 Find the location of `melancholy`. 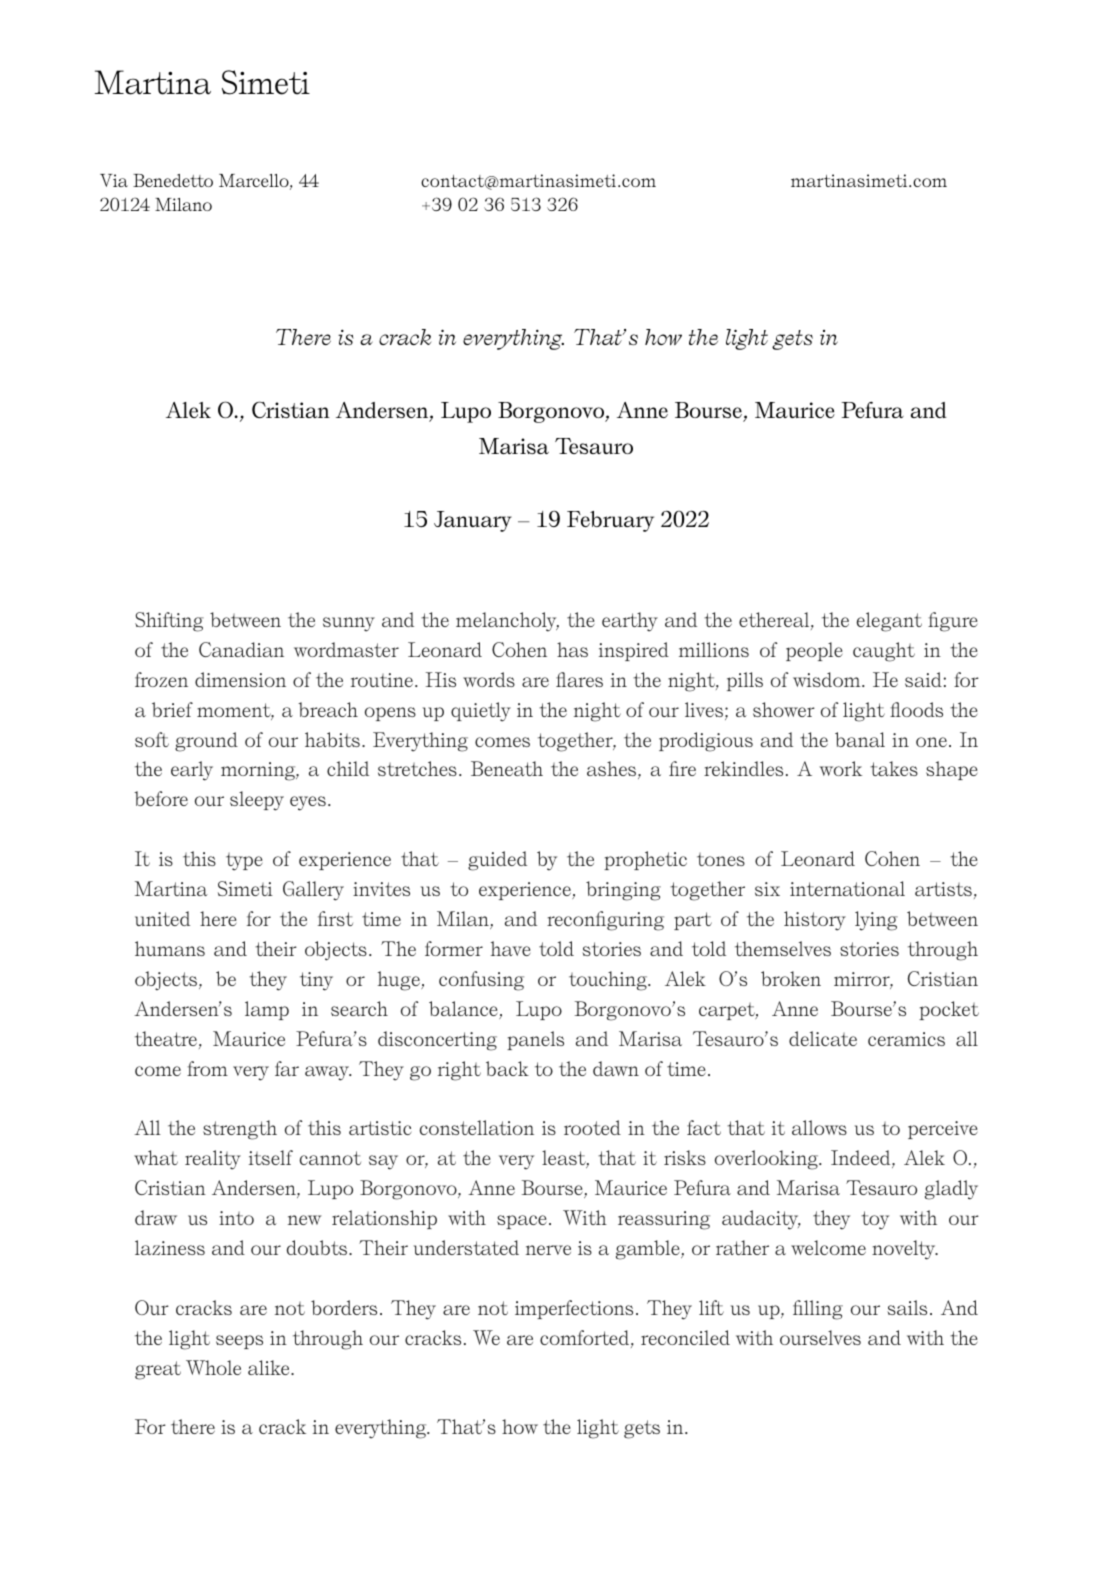

melancholy is located at coordinates (507, 622).
